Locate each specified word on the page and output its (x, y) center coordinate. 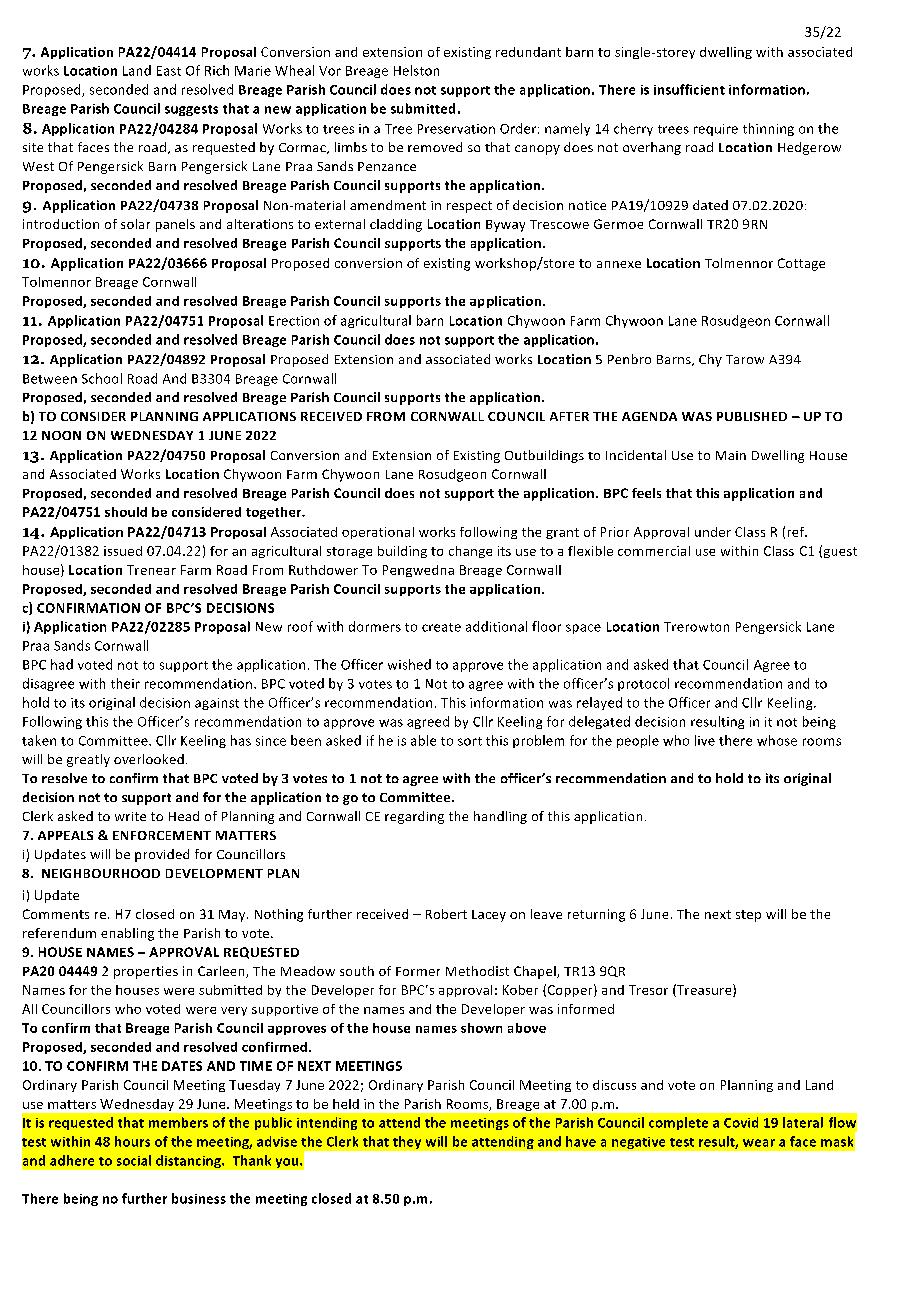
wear (759, 1143)
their (125, 683)
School (102, 378)
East (169, 71)
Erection (294, 321)
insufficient (689, 89)
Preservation (456, 129)
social (134, 1160)
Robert (446, 914)
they (407, 1142)
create (441, 627)
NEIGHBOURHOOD (101, 873)
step (748, 916)
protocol (643, 684)
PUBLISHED (752, 416)
